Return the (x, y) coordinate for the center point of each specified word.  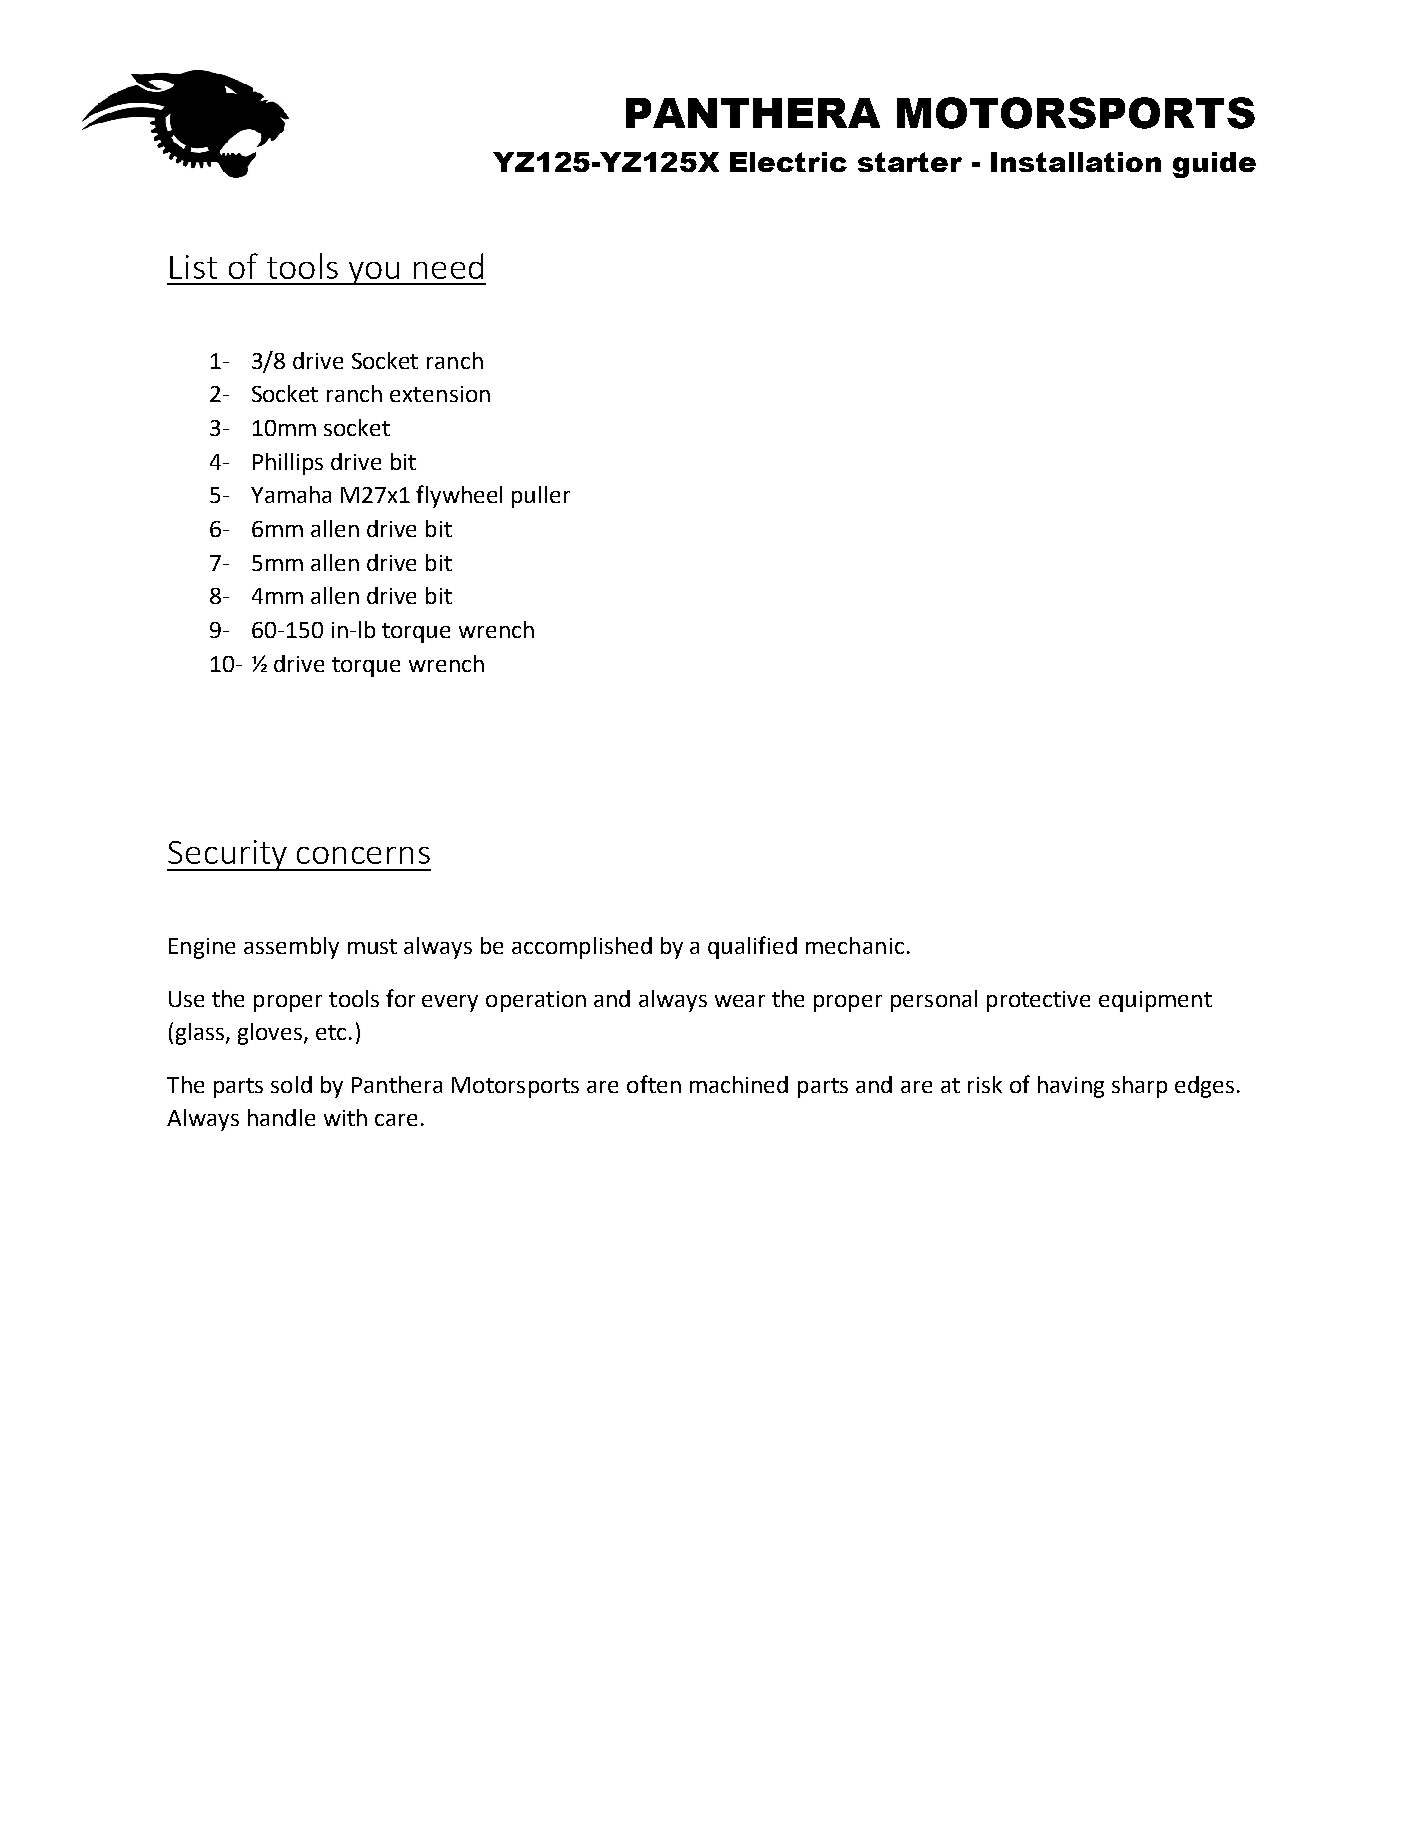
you (374, 273)
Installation (1076, 162)
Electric (788, 162)
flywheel (459, 496)
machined (739, 1084)
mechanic (855, 945)
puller (541, 497)
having (1071, 1087)
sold (291, 1084)
